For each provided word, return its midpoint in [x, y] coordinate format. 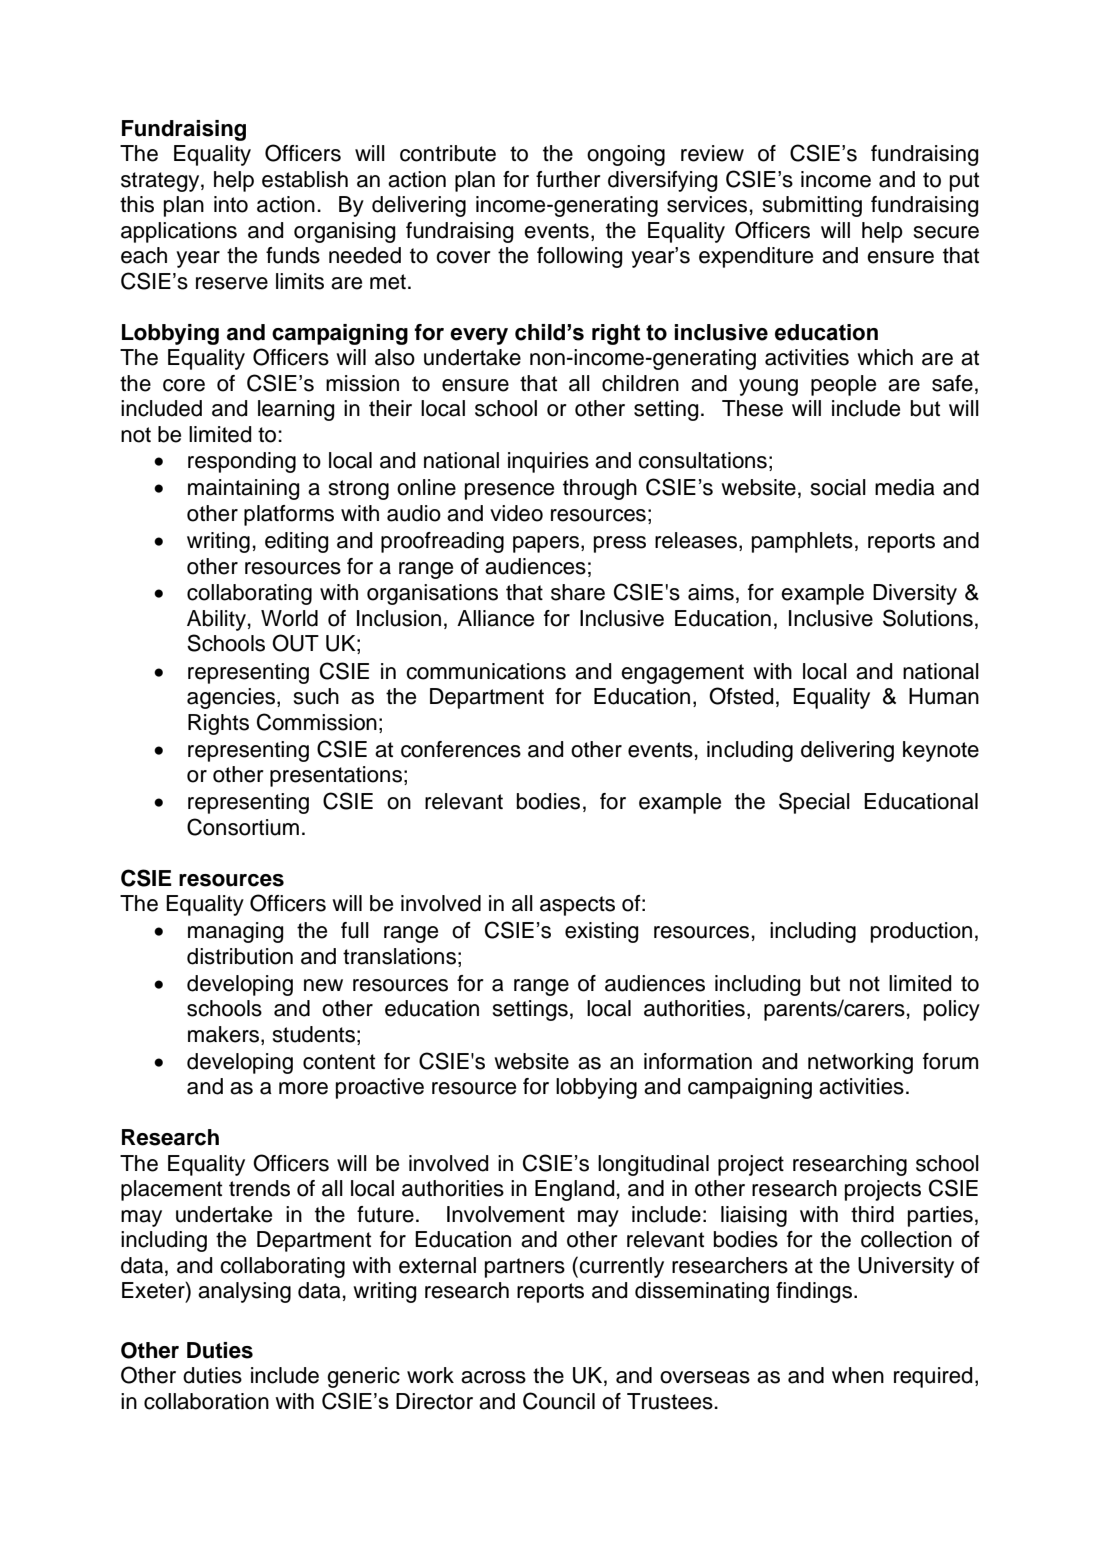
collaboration [206, 1401]
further [568, 179]
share [578, 592]
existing [601, 932]
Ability [216, 620]
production [921, 932]
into [231, 204]
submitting [812, 206]
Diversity [915, 594]
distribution [240, 956]
